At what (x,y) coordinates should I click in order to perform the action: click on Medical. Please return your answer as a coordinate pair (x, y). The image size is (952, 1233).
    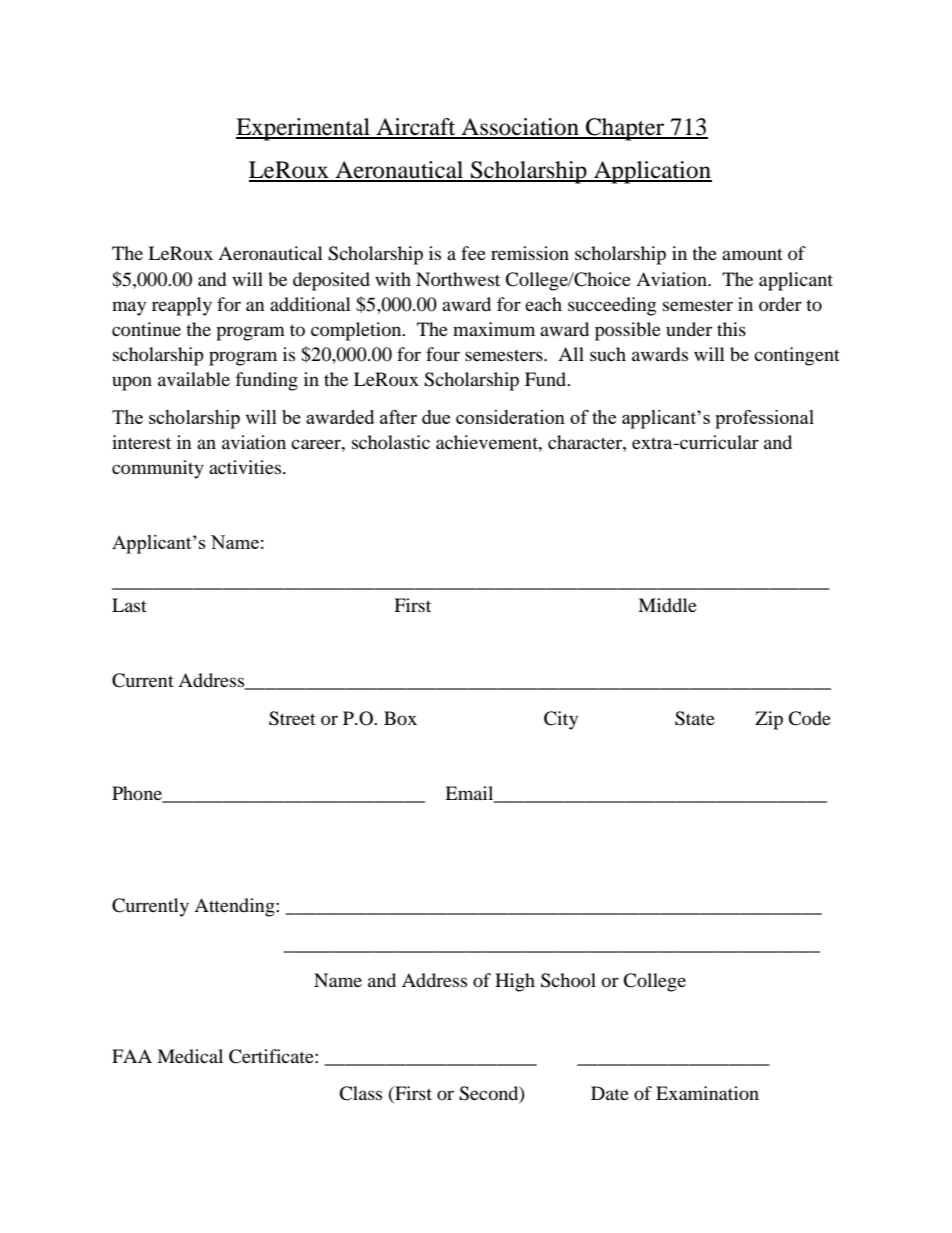
    Looking at the image, I should click on (190, 1056).
